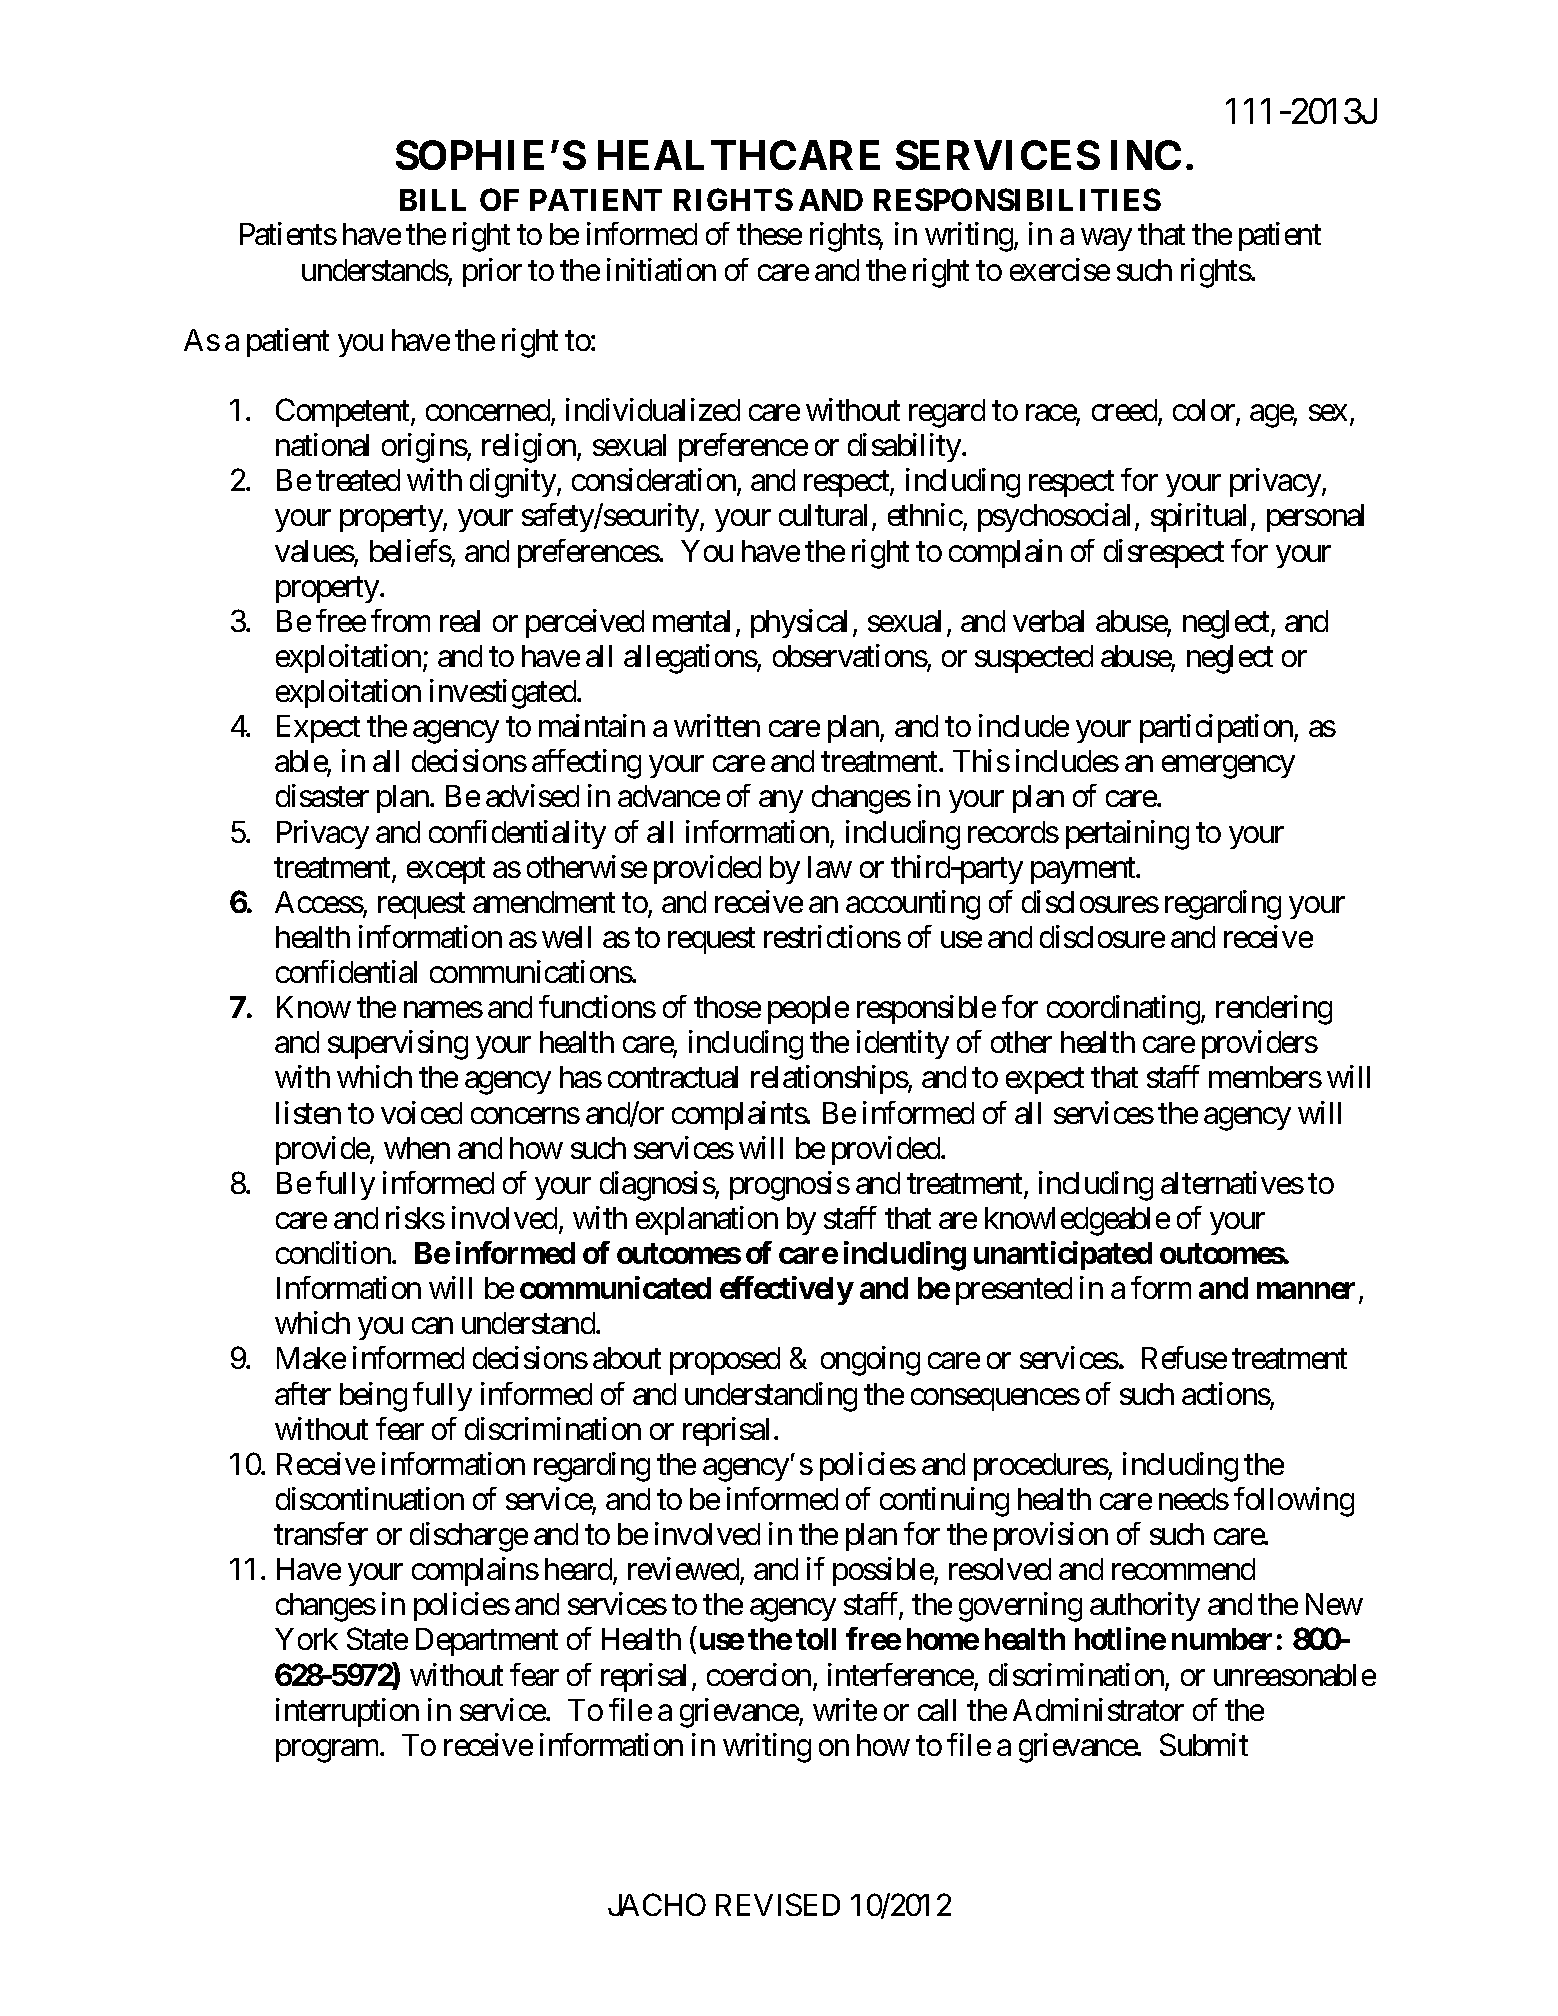 The width and height of the screenshot is (1558, 2016). Describe the element at coordinates (1106, 240) in the screenshot. I see `way` at that location.
